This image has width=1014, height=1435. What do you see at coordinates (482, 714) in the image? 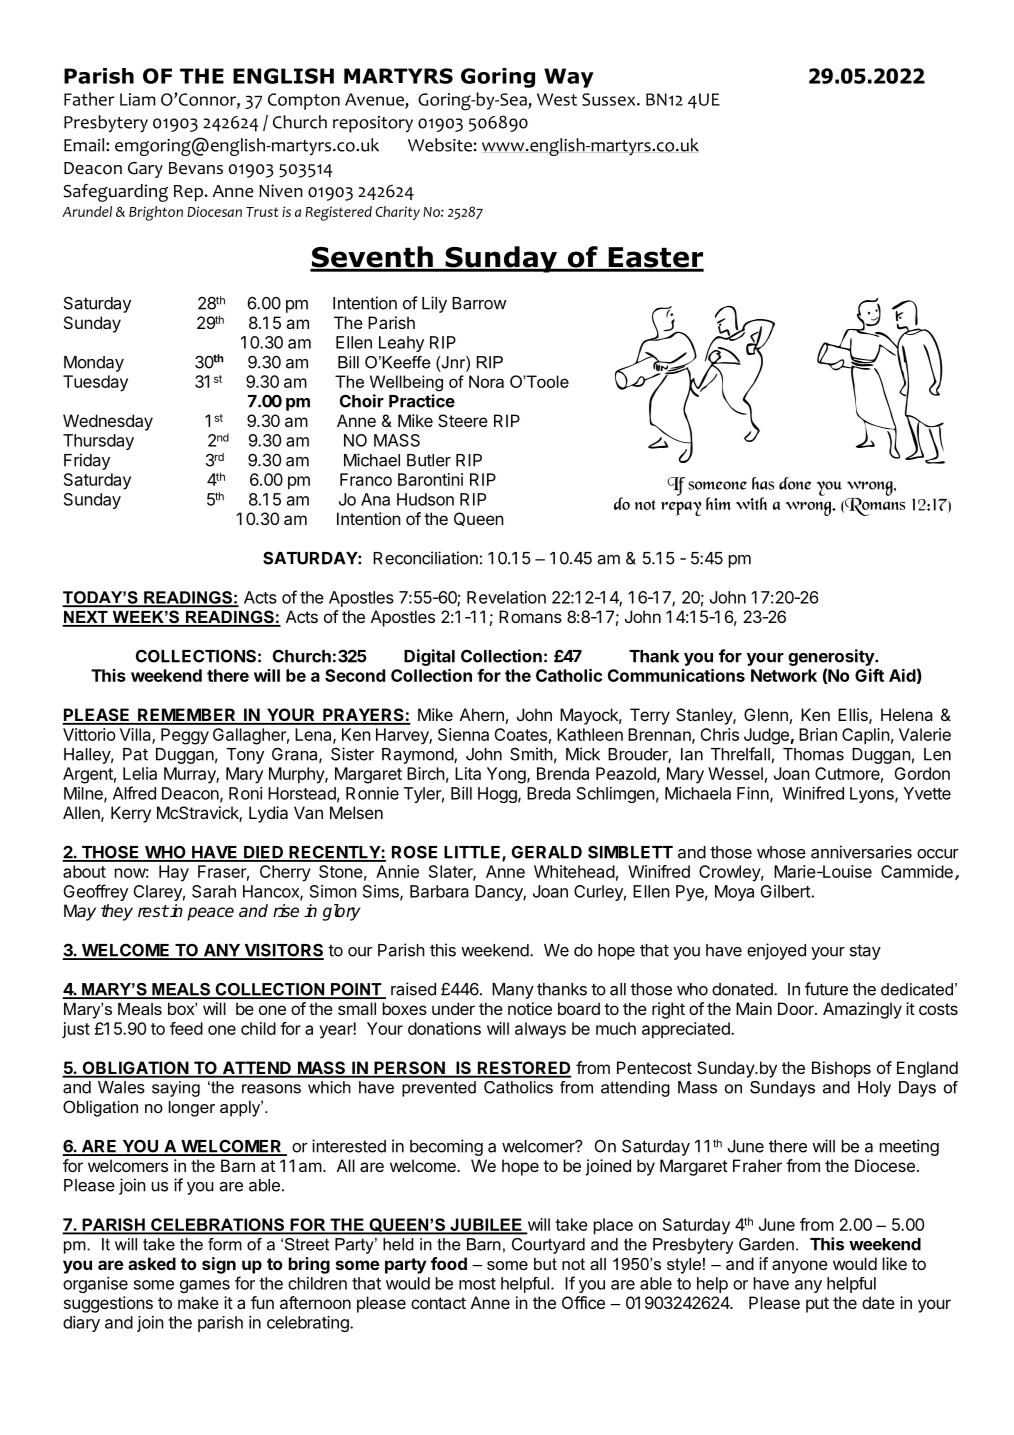
I see `Ahern` at bounding box center [482, 714].
